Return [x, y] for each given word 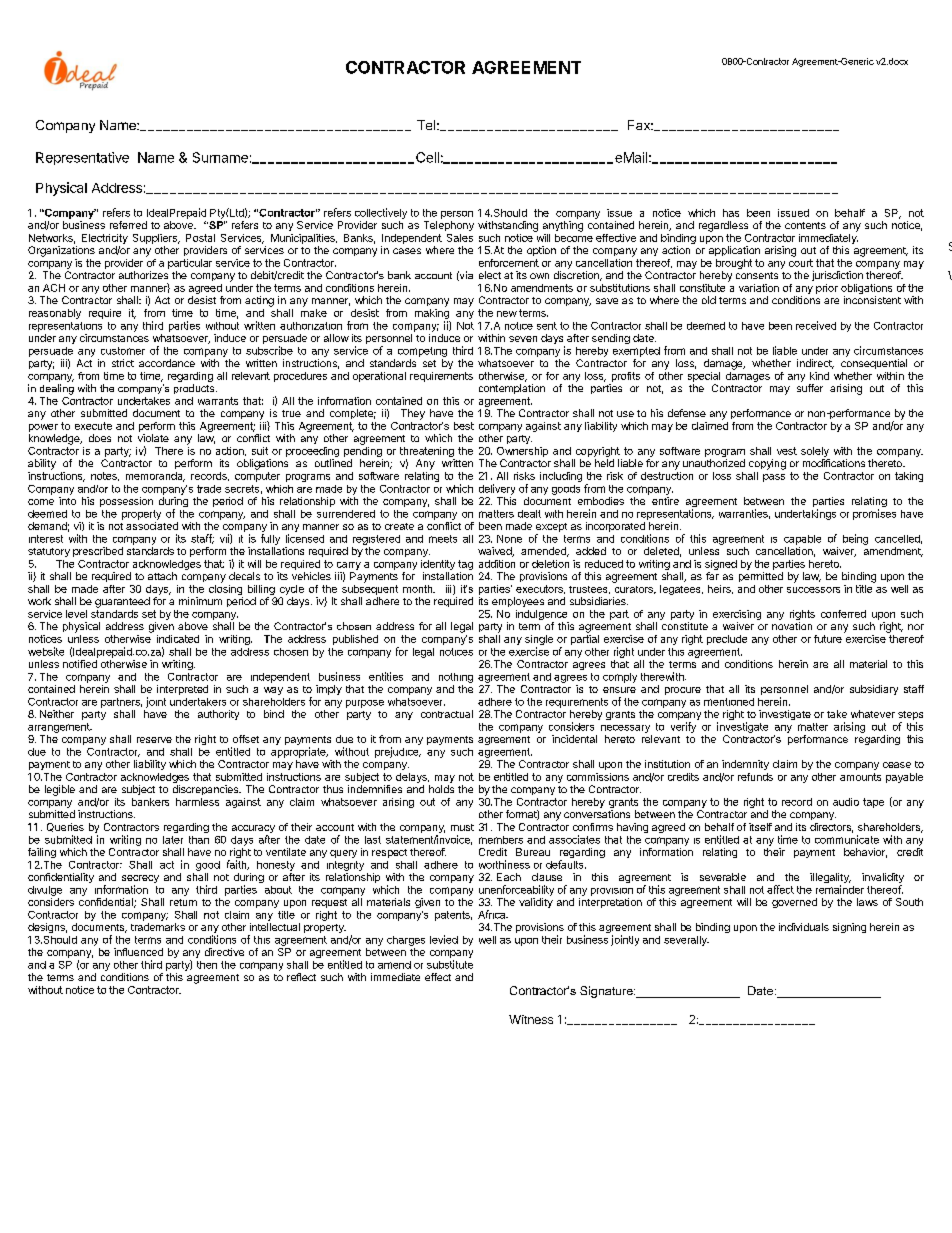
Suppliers [156, 239]
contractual [447, 714]
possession [126, 502]
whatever [873, 714]
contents [805, 225]
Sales [460, 238]
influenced [138, 952]
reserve [154, 740]
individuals [804, 927]
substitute [450, 964]
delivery [497, 489]
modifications [834, 463]
